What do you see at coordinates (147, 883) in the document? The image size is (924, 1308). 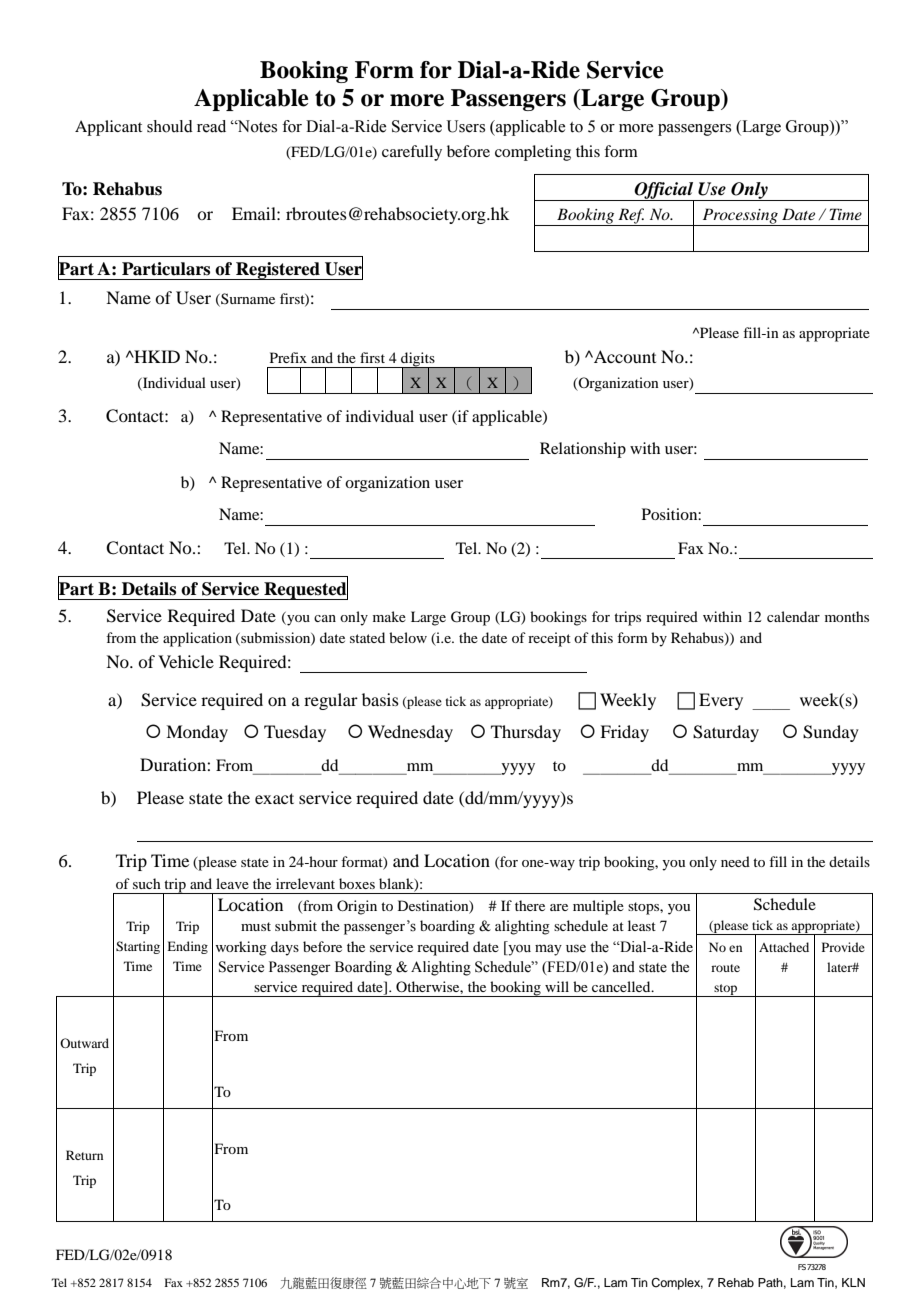 I see `such` at bounding box center [147, 883].
